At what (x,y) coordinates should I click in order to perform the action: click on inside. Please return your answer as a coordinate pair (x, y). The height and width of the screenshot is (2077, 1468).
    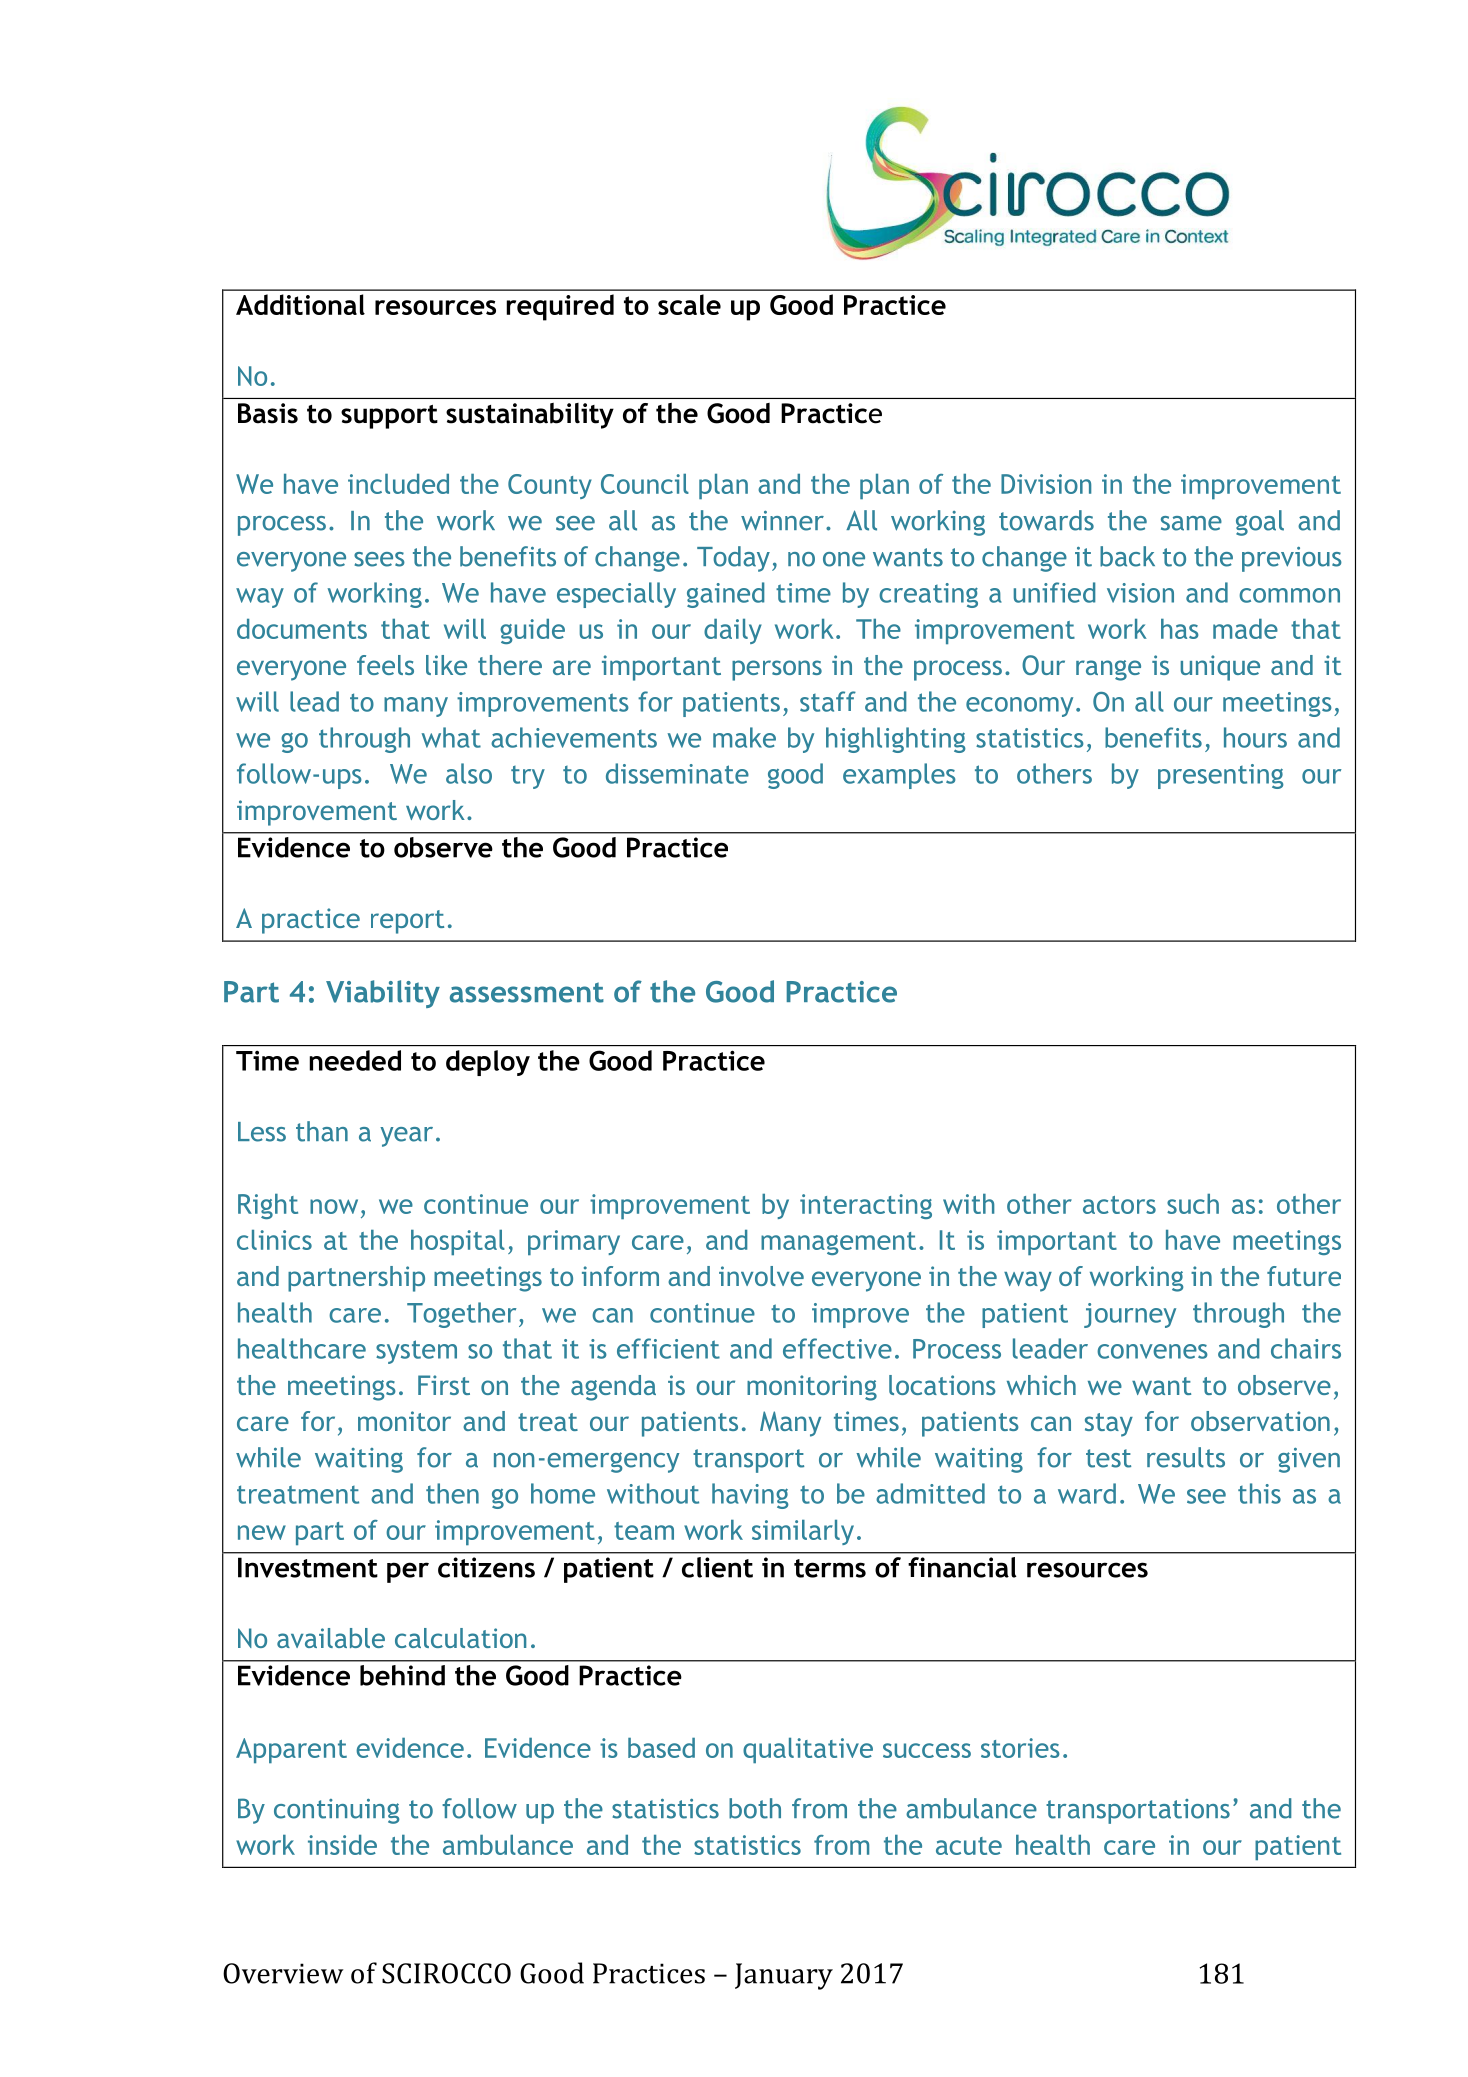
    Looking at the image, I should click on (342, 1845).
